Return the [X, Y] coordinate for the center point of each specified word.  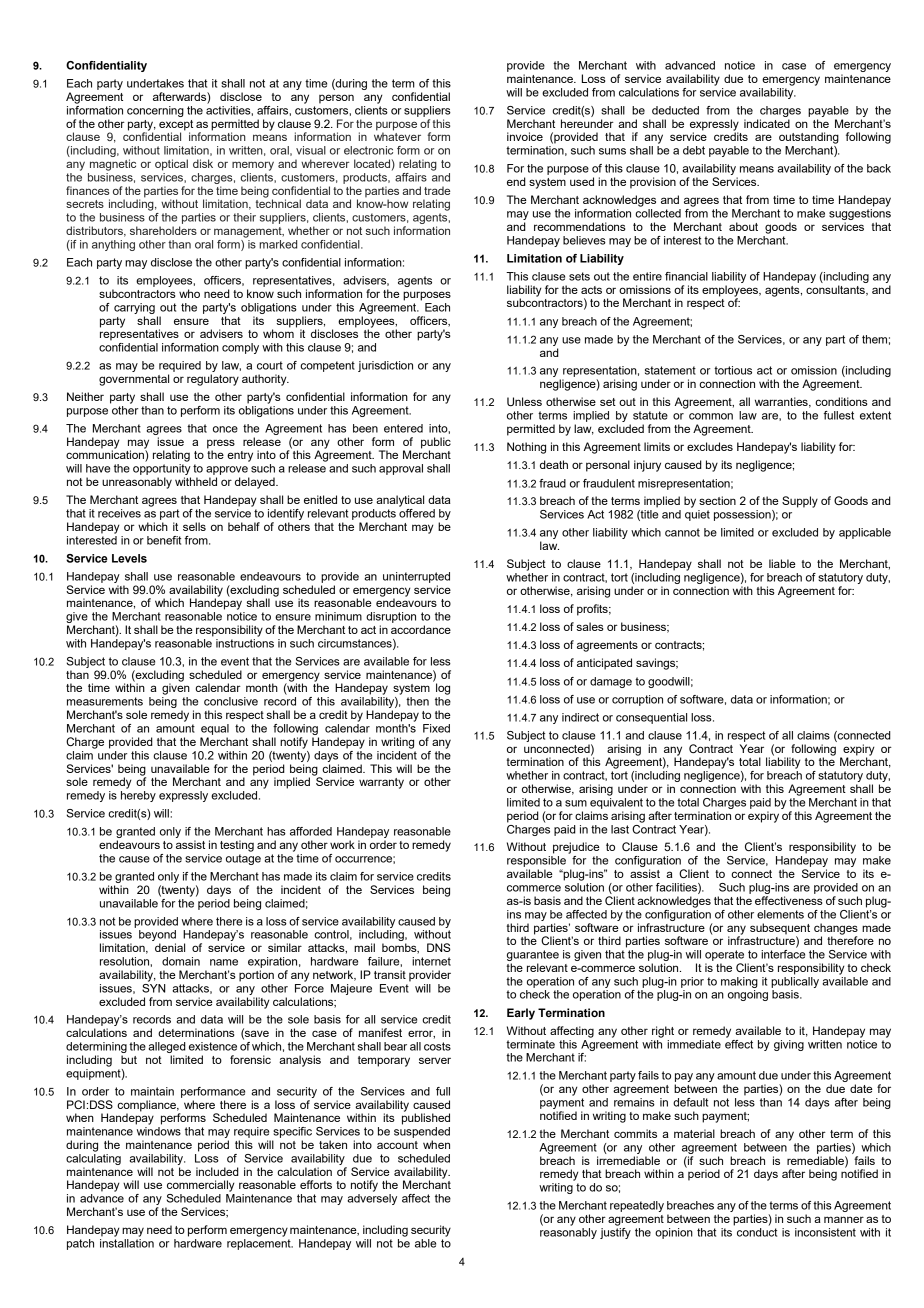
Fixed [436, 728]
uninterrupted [416, 577]
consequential [651, 718]
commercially [201, 1186]
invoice [525, 136]
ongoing [748, 995]
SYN [154, 987]
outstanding [809, 138]
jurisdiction [385, 366]
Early [521, 1014]
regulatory [213, 380]
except [176, 126]
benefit [164, 540]
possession [743, 515]
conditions [841, 401]
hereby [138, 795]
